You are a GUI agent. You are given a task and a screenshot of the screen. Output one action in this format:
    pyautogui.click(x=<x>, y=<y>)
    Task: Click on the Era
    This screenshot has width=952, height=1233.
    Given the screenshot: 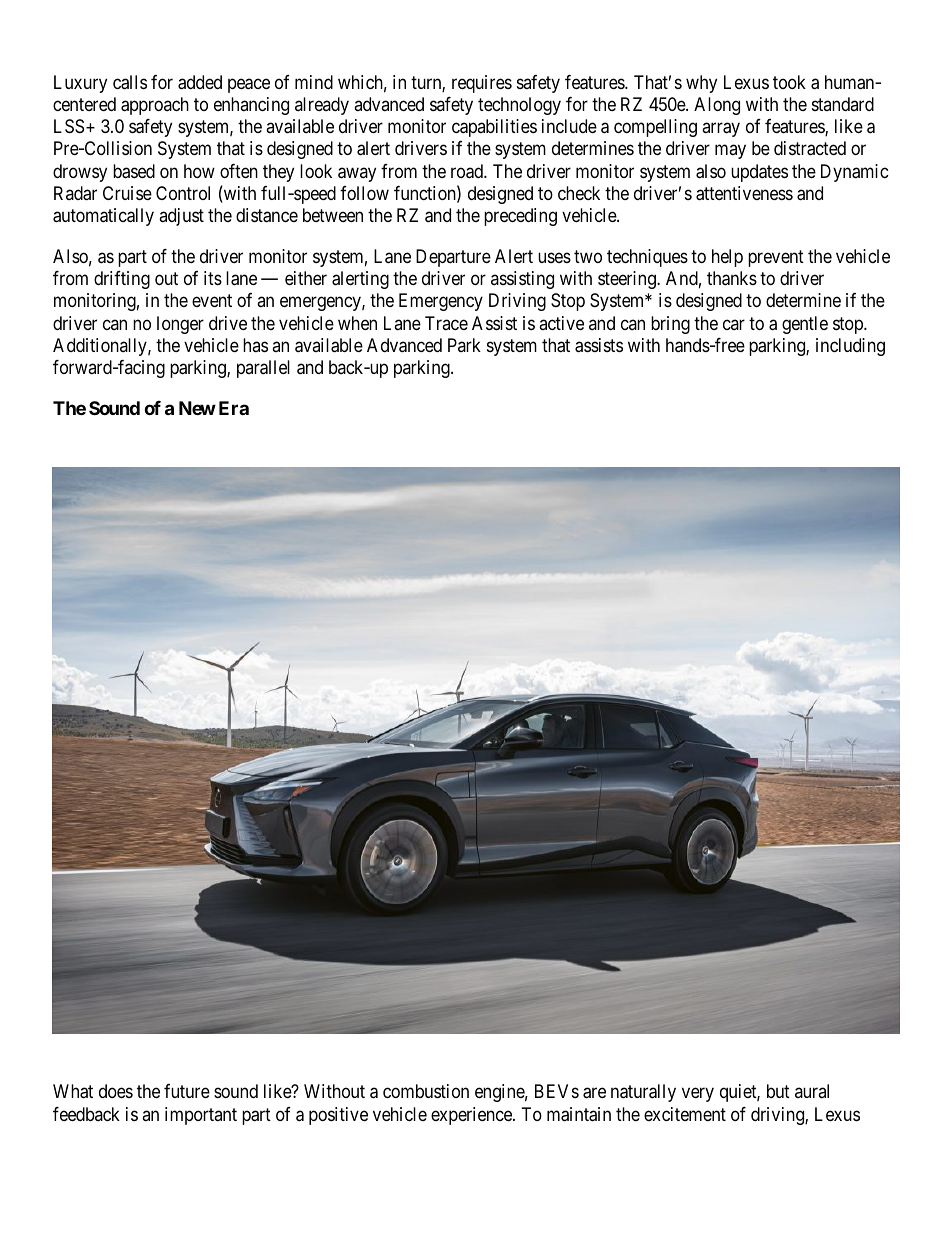 What is the action you would take?
    pyautogui.click(x=234, y=408)
